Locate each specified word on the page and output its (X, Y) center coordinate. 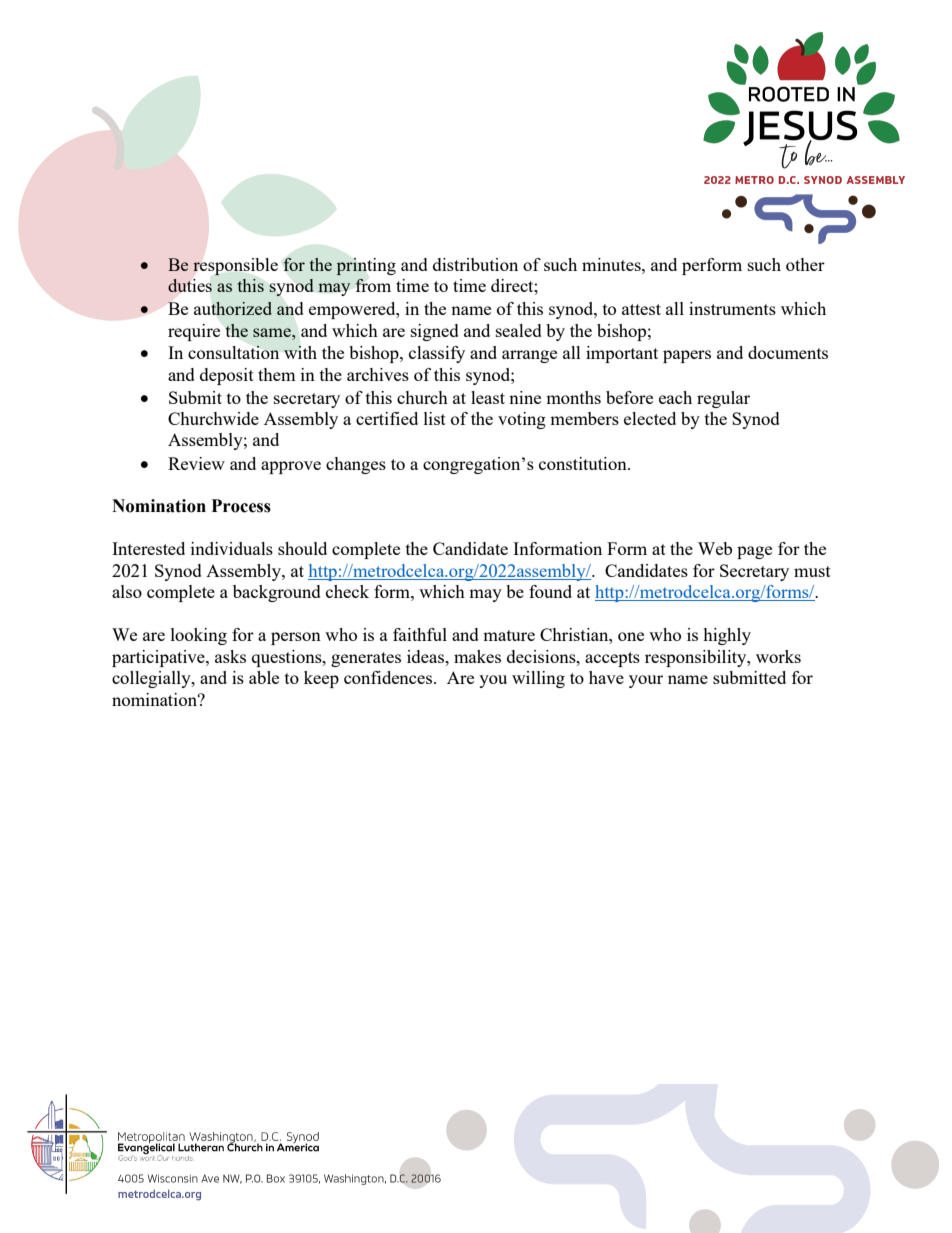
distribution (475, 264)
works (778, 656)
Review (196, 463)
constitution (584, 463)
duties (190, 285)
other (805, 264)
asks (230, 656)
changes (356, 465)
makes (477, 656)
